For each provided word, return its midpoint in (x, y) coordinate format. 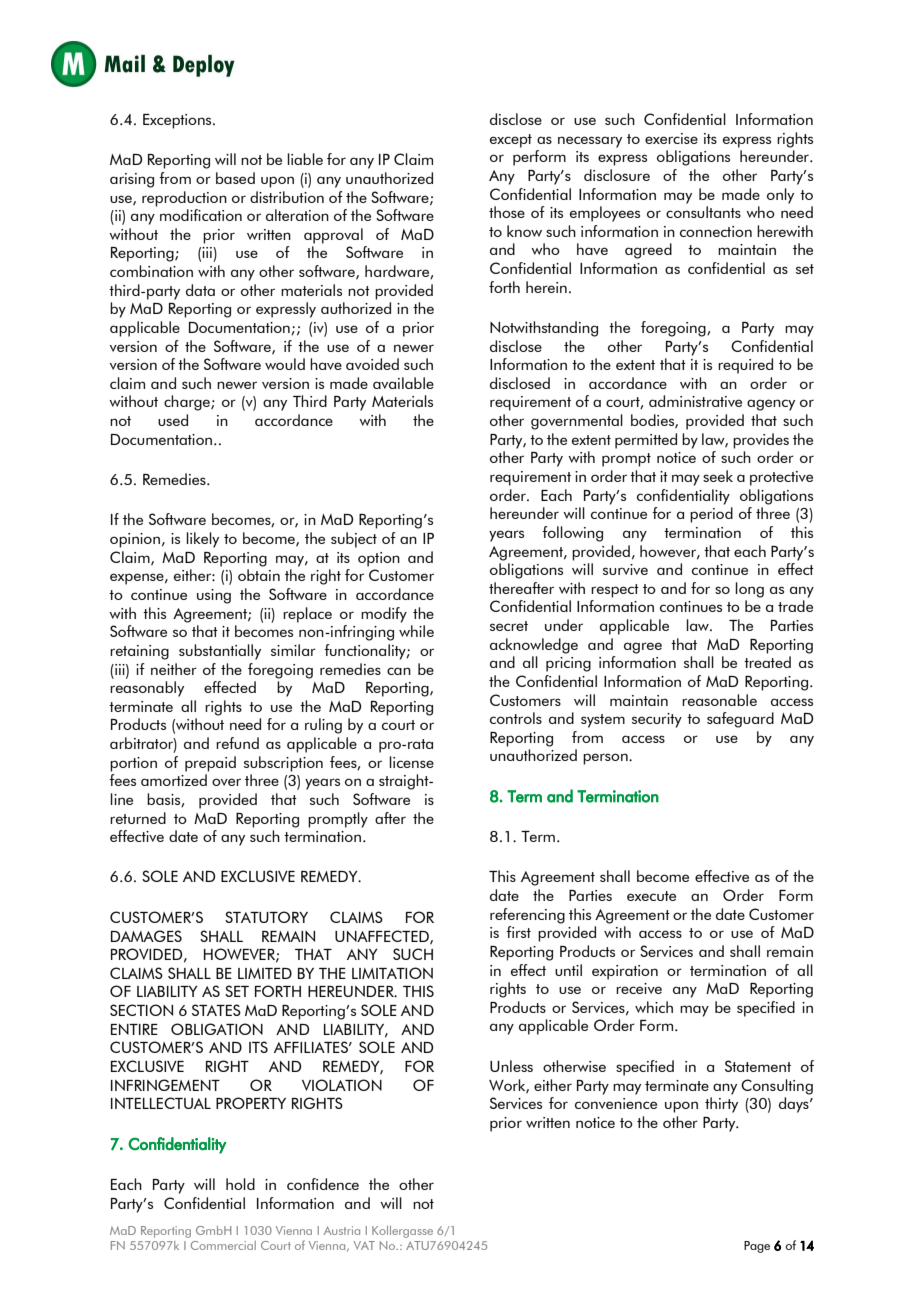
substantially (220, 652)
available (403, 383)
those (507, 212)
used (173, 420)
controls (516, 718)
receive (639, 988)
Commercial (223, 1245)
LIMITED (265, 973)
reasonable (719, 700)
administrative (695, 401)
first (518, 932)
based (235, 178)
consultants (703, 212)
